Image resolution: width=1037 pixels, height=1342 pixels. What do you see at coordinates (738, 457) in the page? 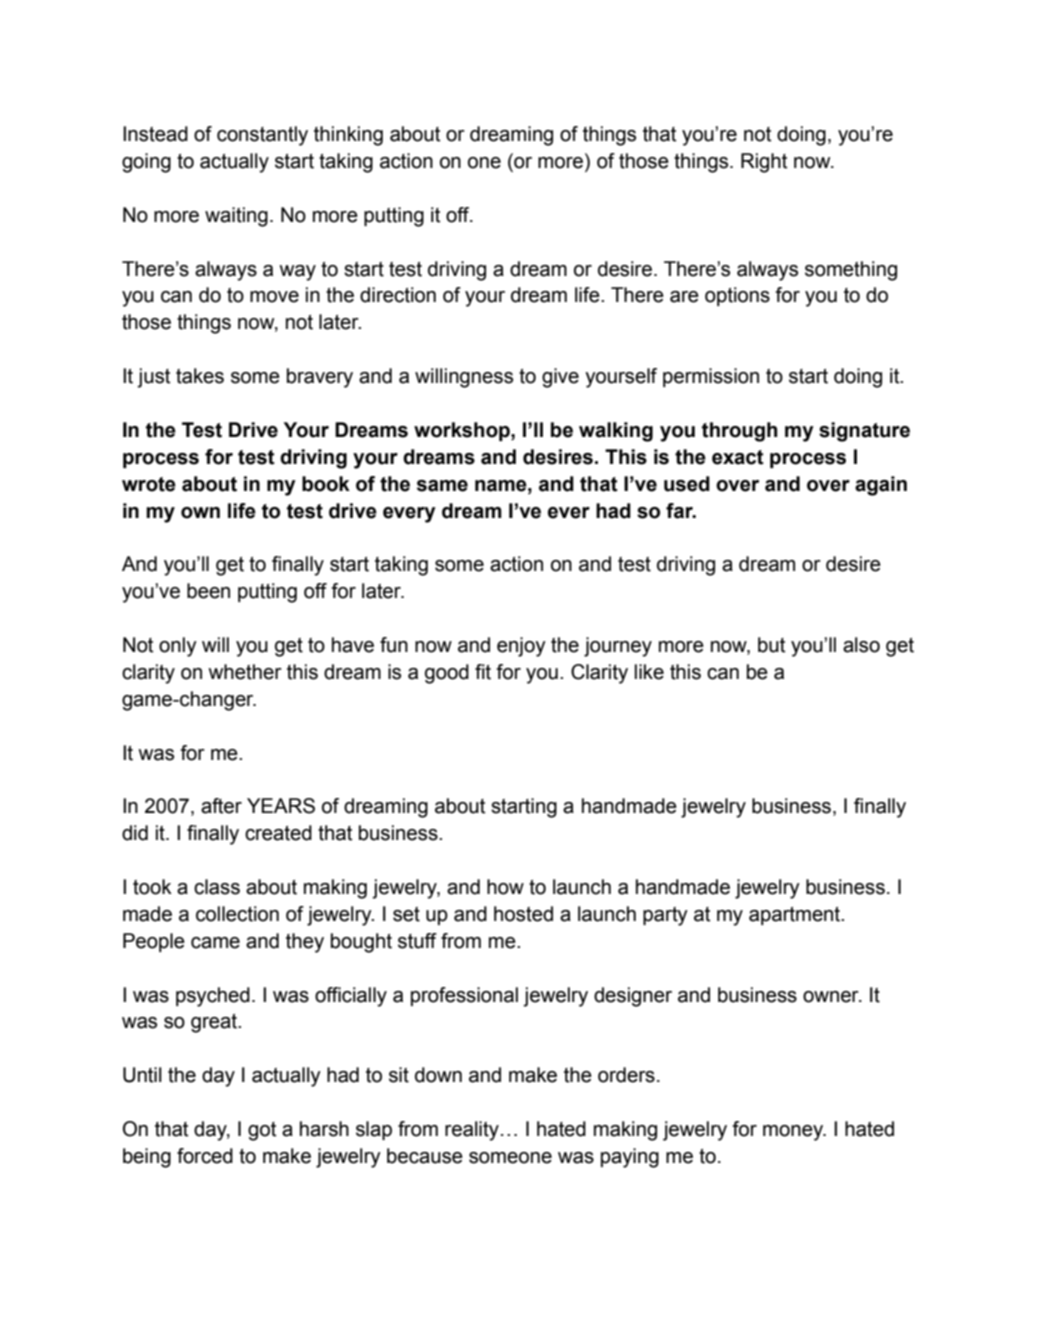
I see `exact` at bounding box center [738, 457].
